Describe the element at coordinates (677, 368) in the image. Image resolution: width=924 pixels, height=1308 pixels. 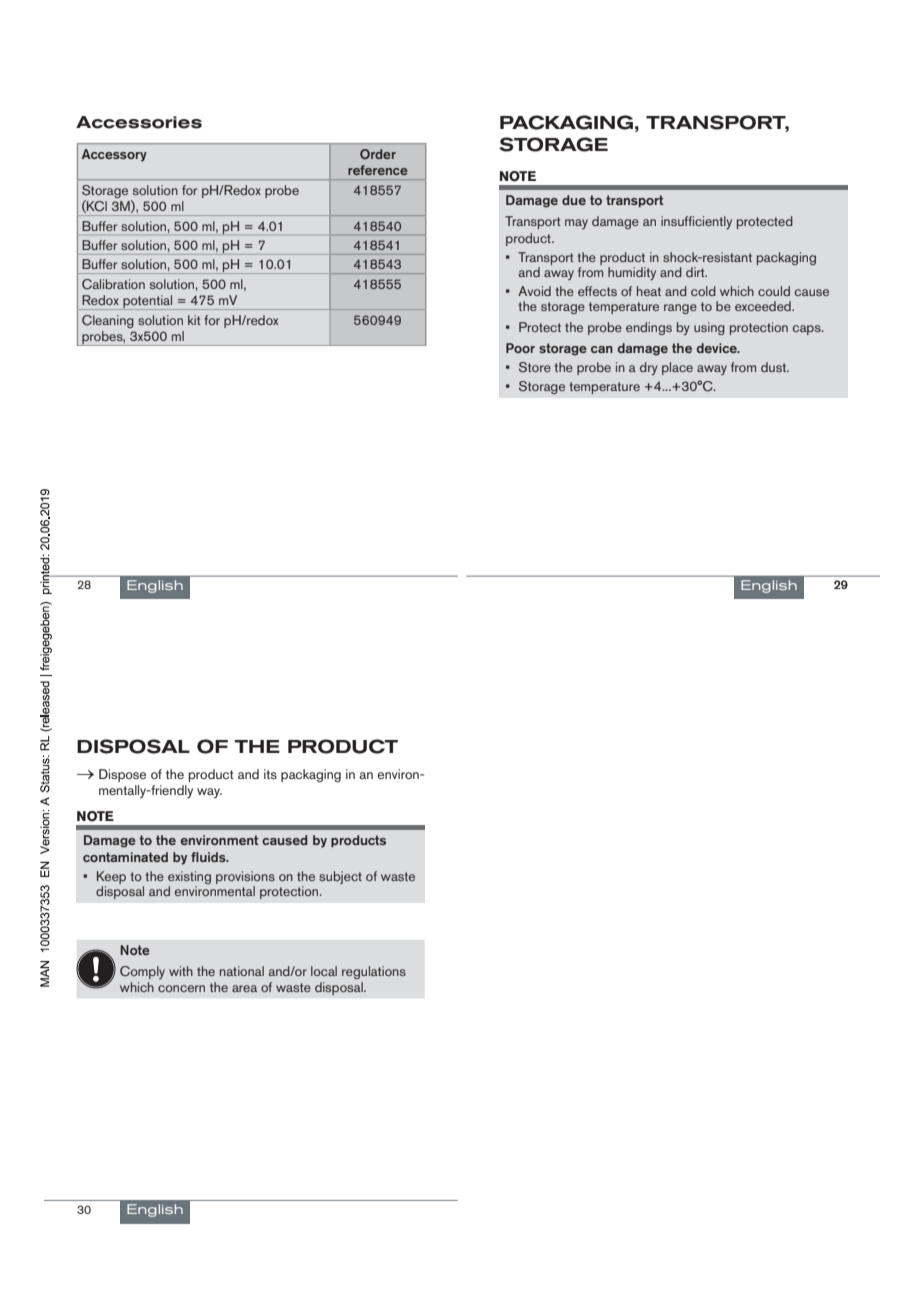
I see `place` at that location.
